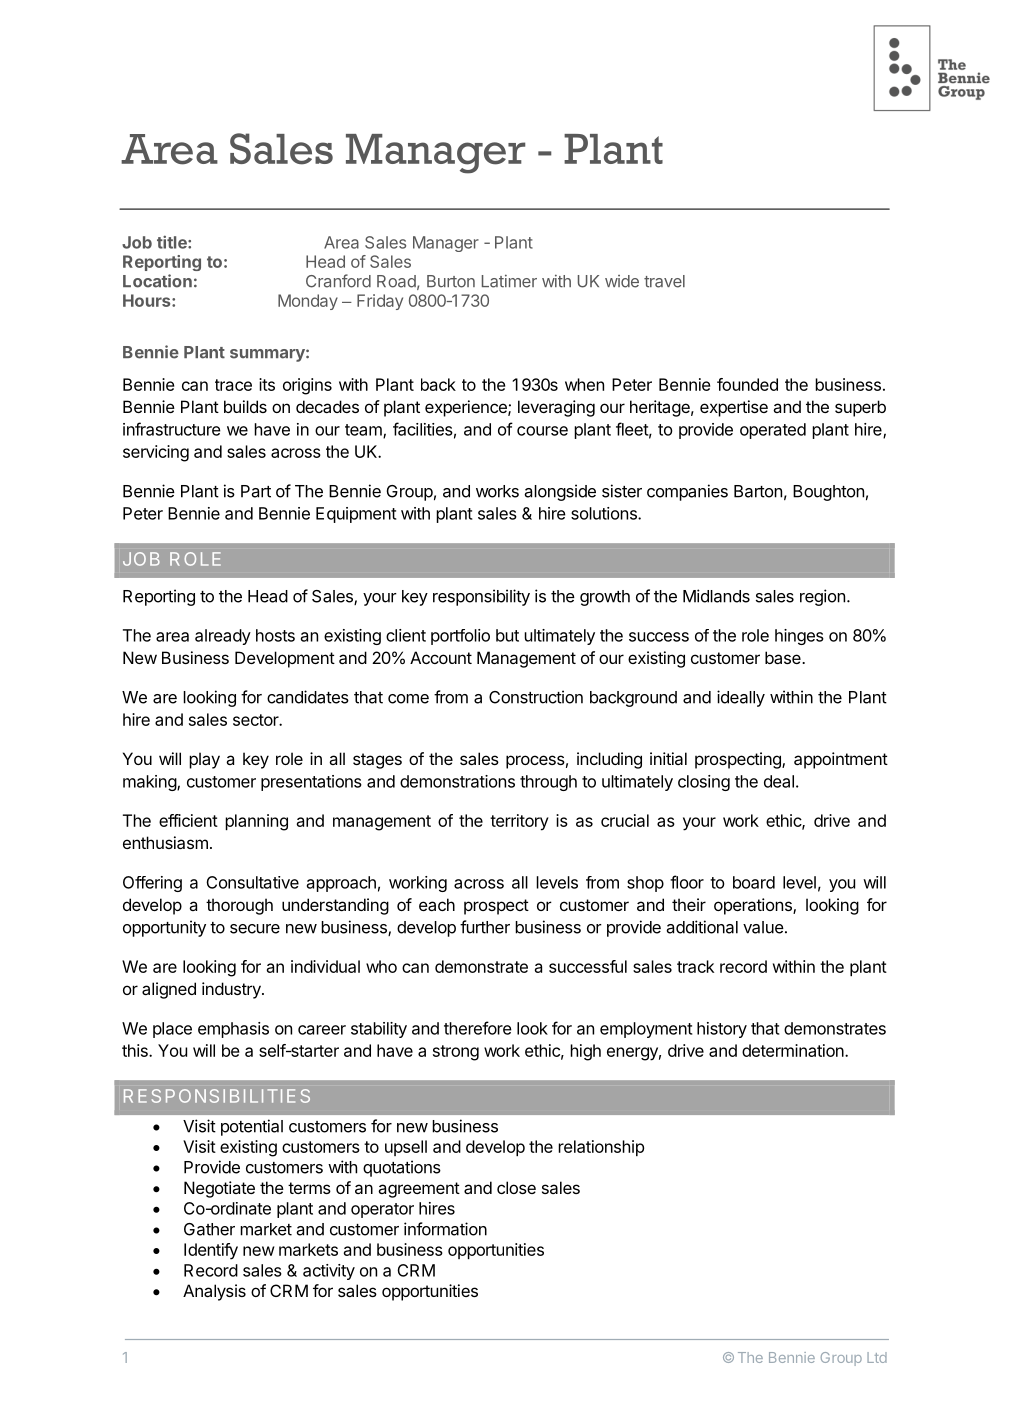 The width and height of the page is (1009, 1426). I want to click on Analysis, so click(214, 1292).
